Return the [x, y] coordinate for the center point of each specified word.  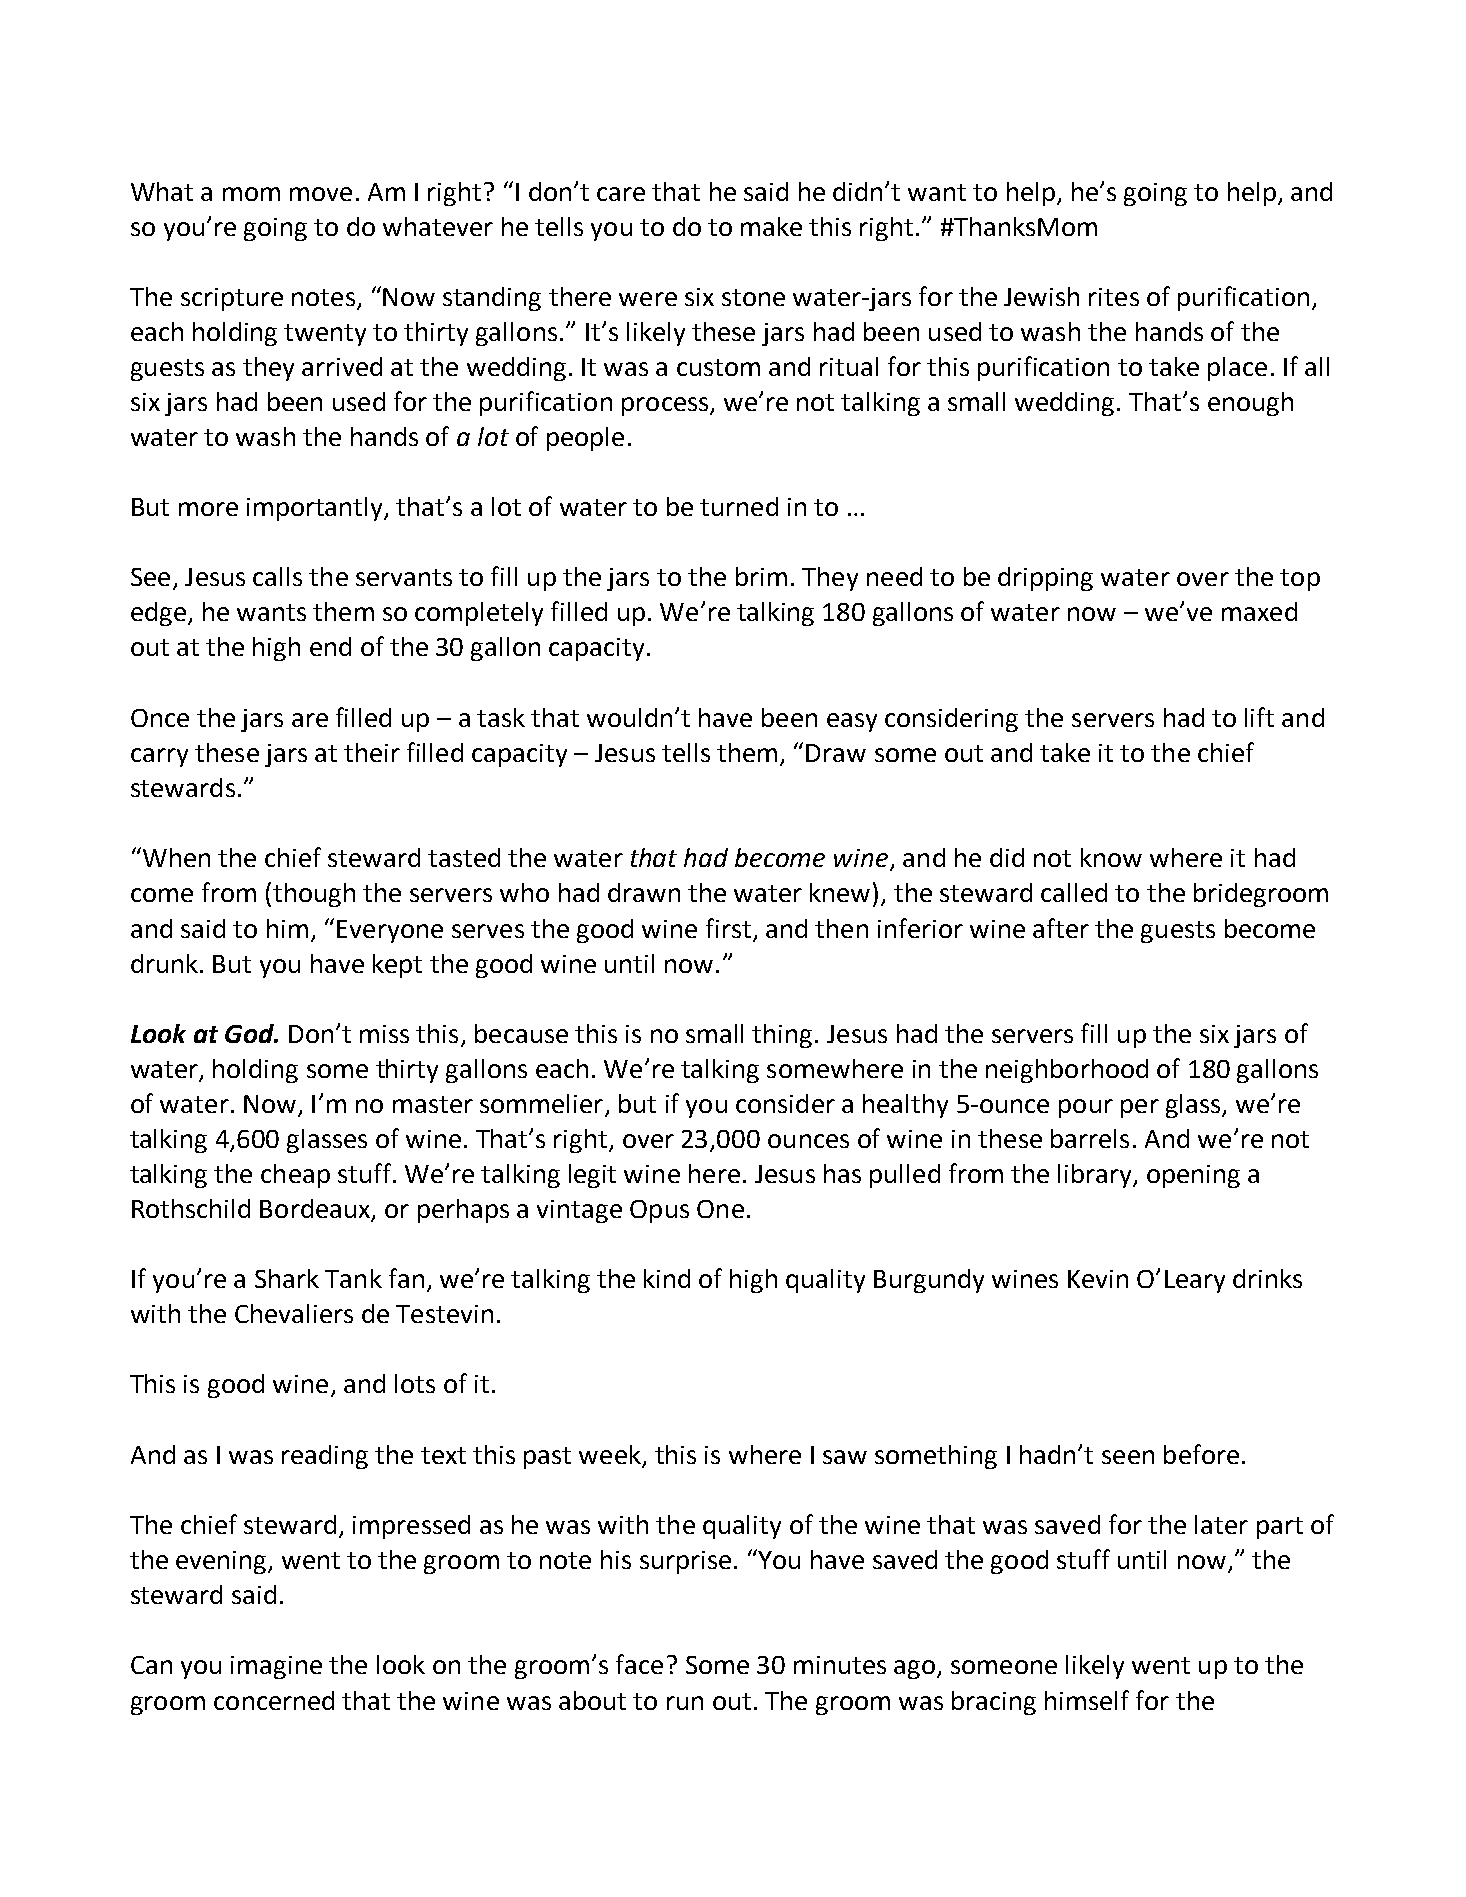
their [372, 752]
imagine [276, 1667]
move [321, 194]
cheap [295, 1176]
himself [1087, 1700]
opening [1193, 1176]
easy [852, 722]
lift [1259, 717]
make [771, 226]
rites [1114, 297]
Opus [659, 1211]
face [639, 1664]
